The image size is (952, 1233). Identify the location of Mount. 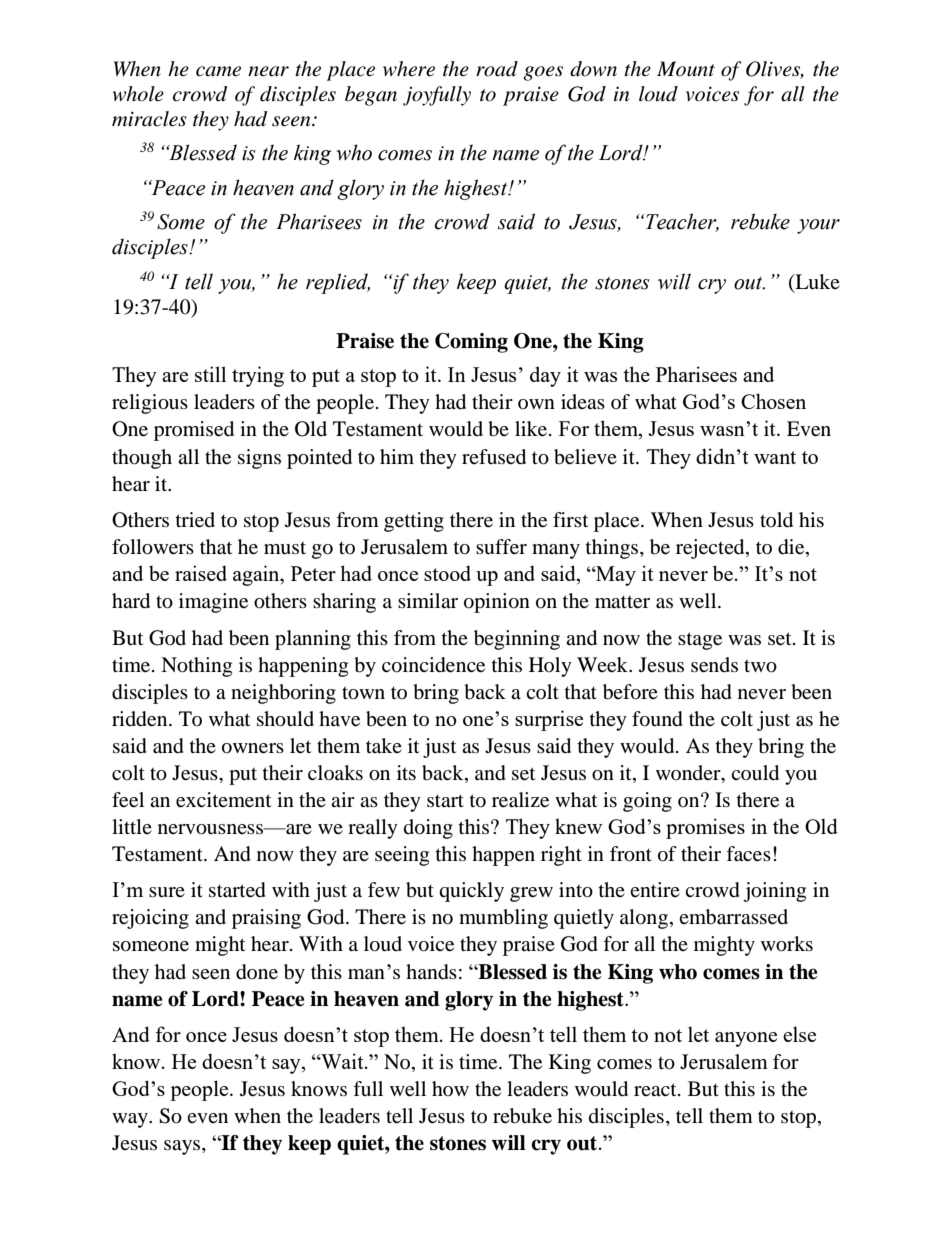
(686, 69).
